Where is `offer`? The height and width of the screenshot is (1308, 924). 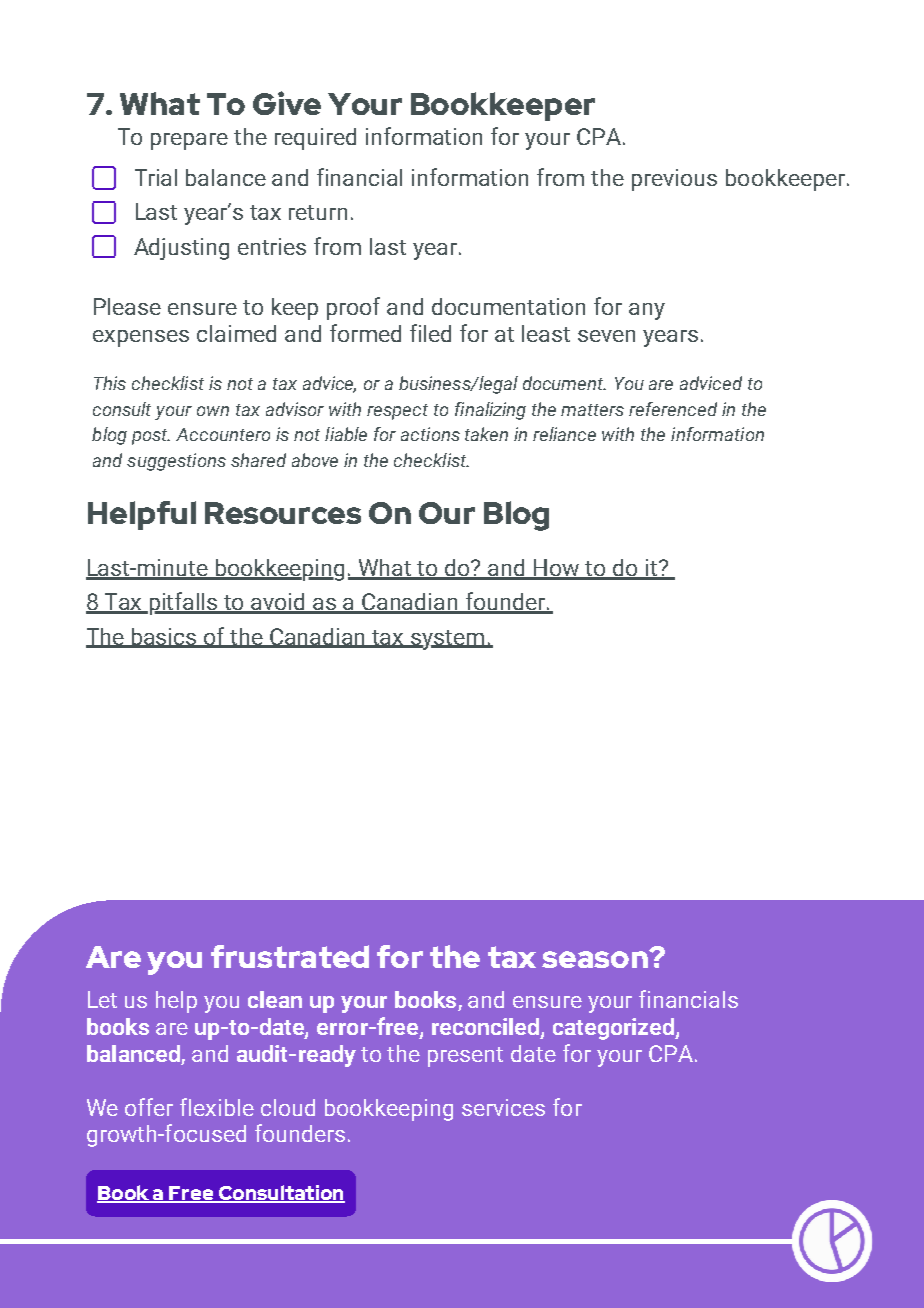 offer is located at coordinates (149, 1107).
